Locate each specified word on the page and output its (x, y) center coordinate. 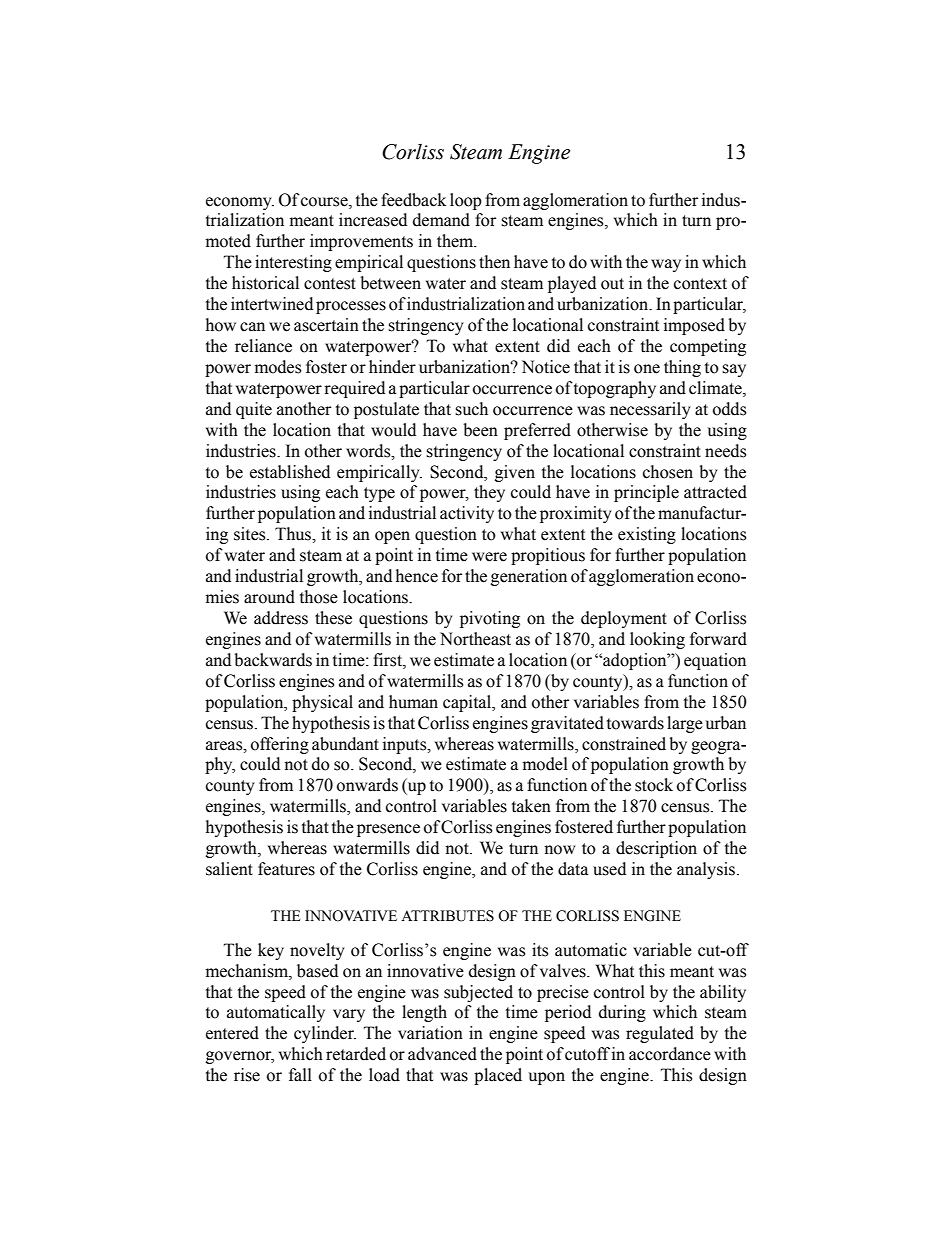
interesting (293, 263)
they (489, 493)
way (666, 265)
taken (531, 806)
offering (280, 745)
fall (300, 1075)
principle (646, 493)
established (290, 472)
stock (654, 785)
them (456, 241)
